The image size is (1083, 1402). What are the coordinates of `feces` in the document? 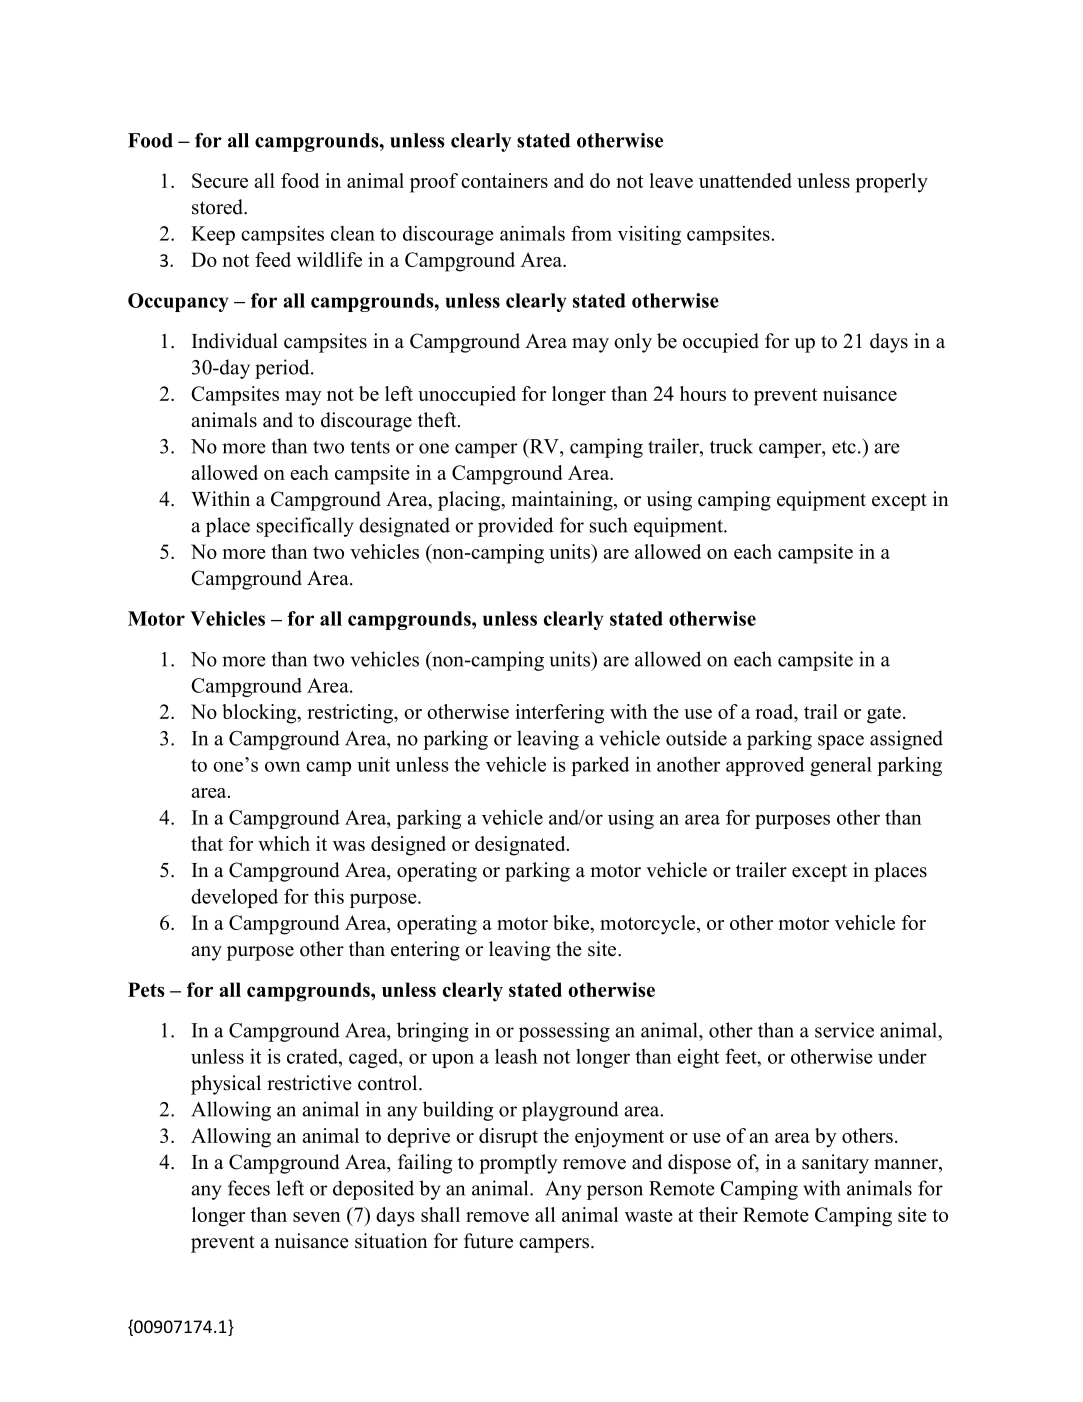 It's located at (249, 1188).
